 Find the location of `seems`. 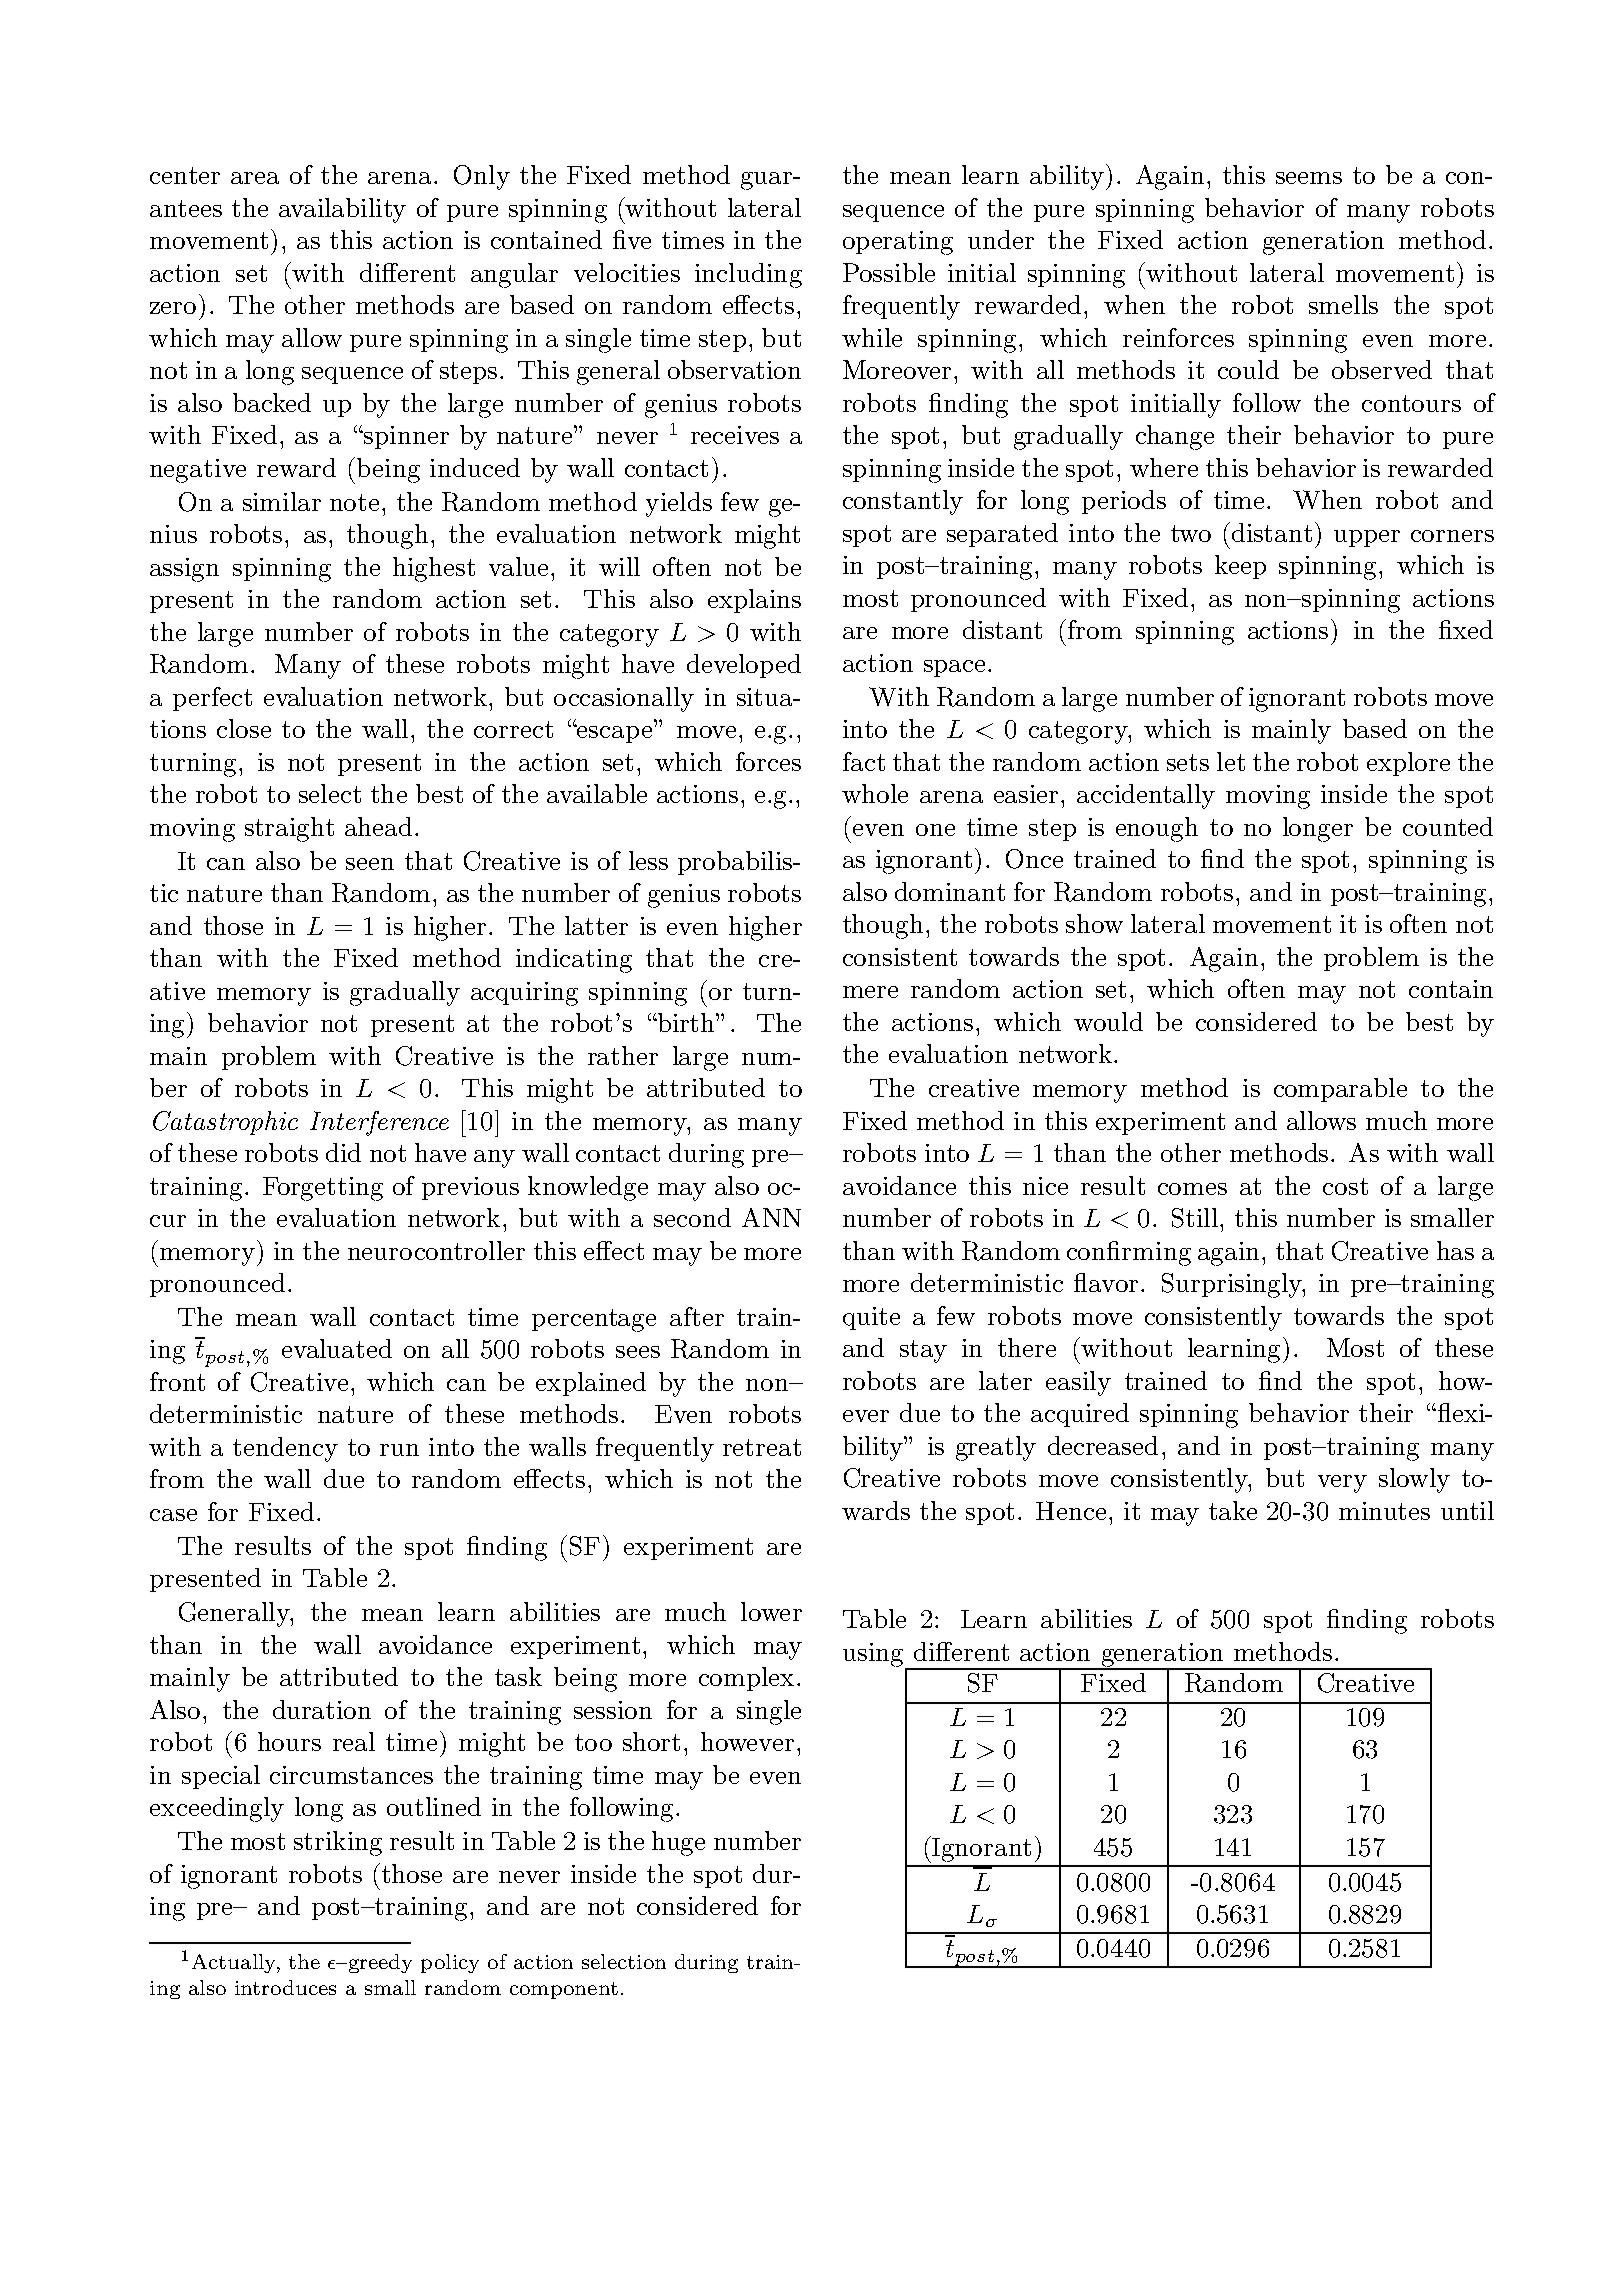

seems is located at coordinates (1309, 178).
